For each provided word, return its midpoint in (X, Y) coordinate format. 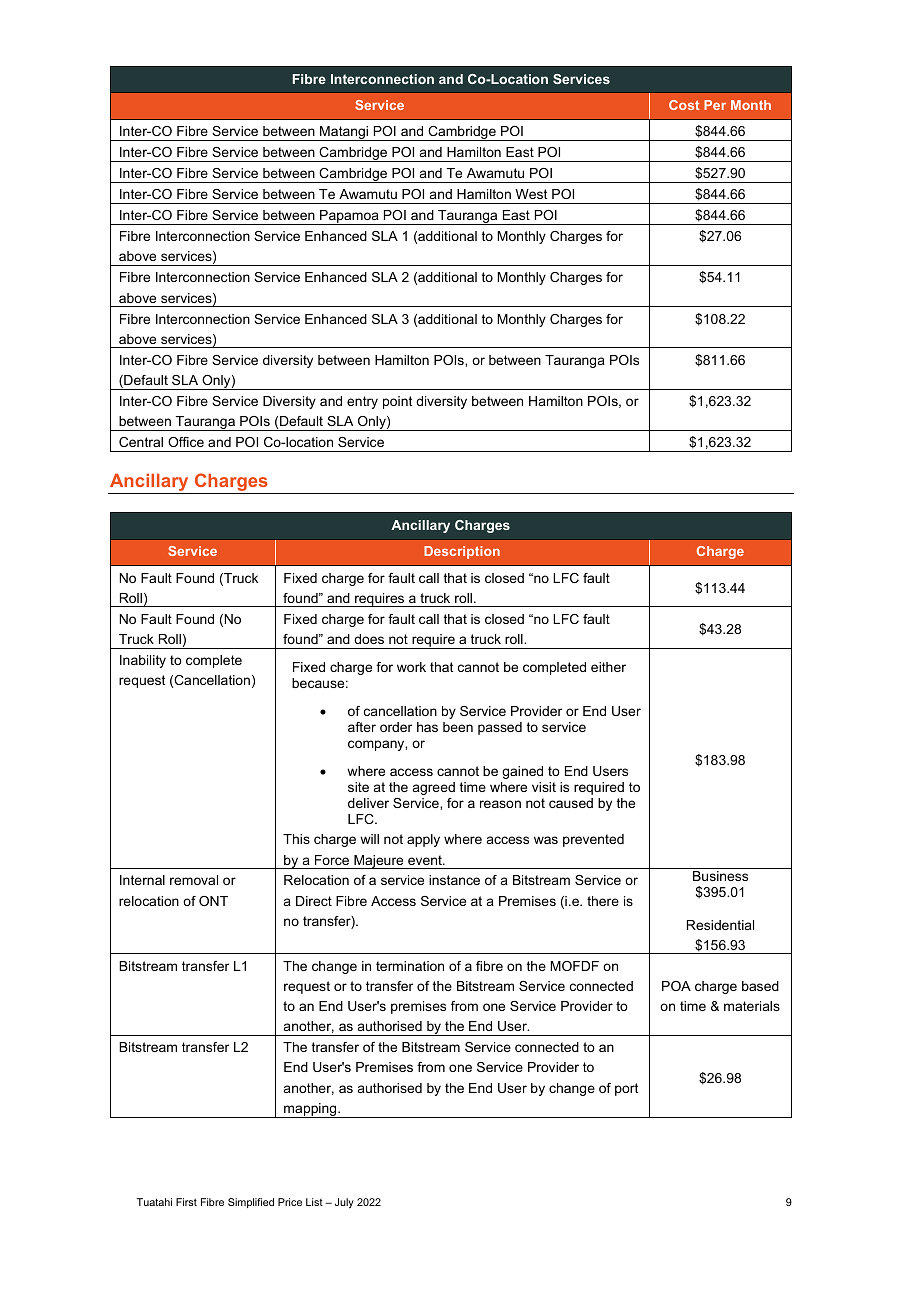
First (186, 1202)
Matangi (344, 133)
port (626, 1089)
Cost (684, 105)
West (531, 194)
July (344, 1203)
